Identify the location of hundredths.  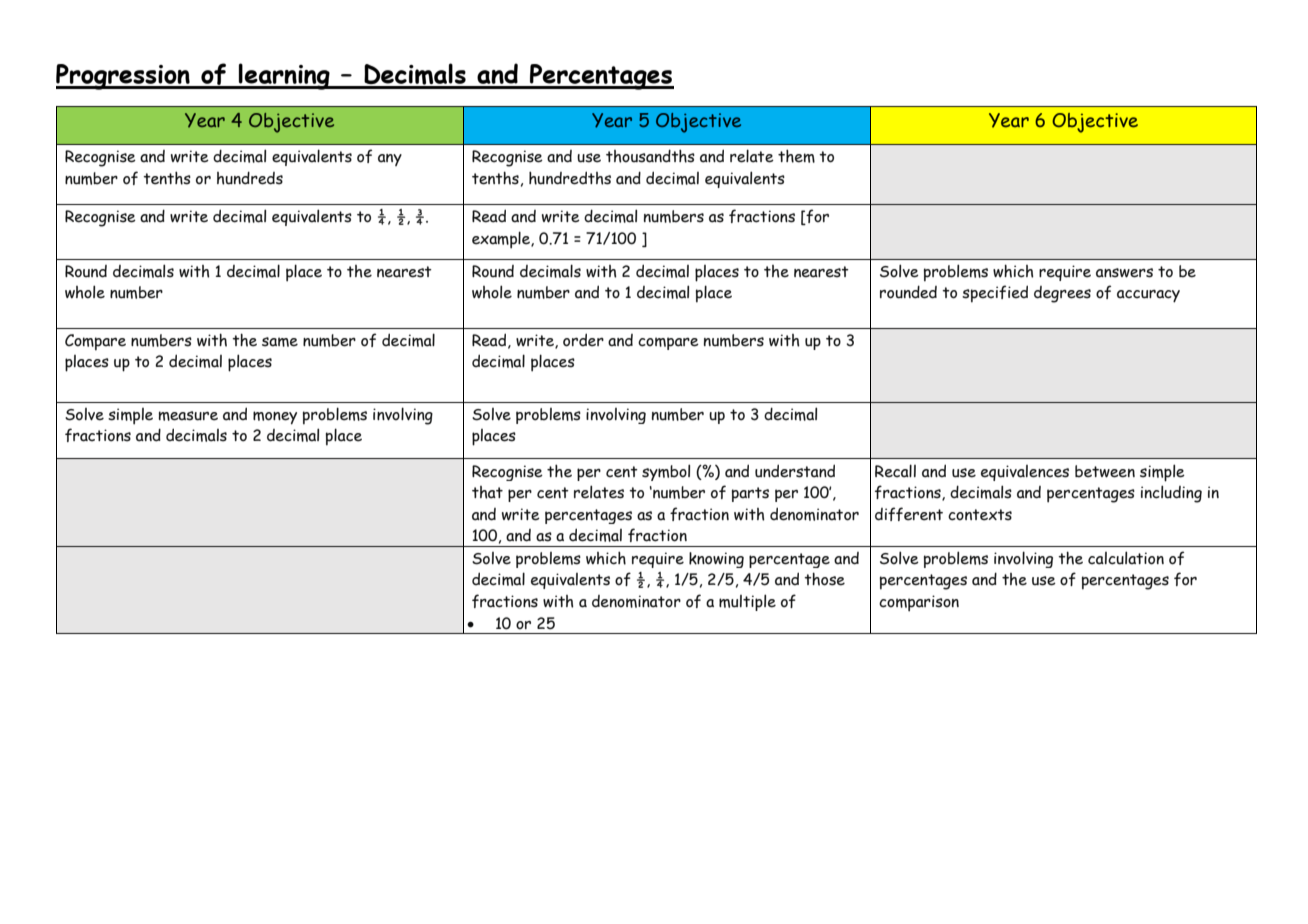
(570, 178).
